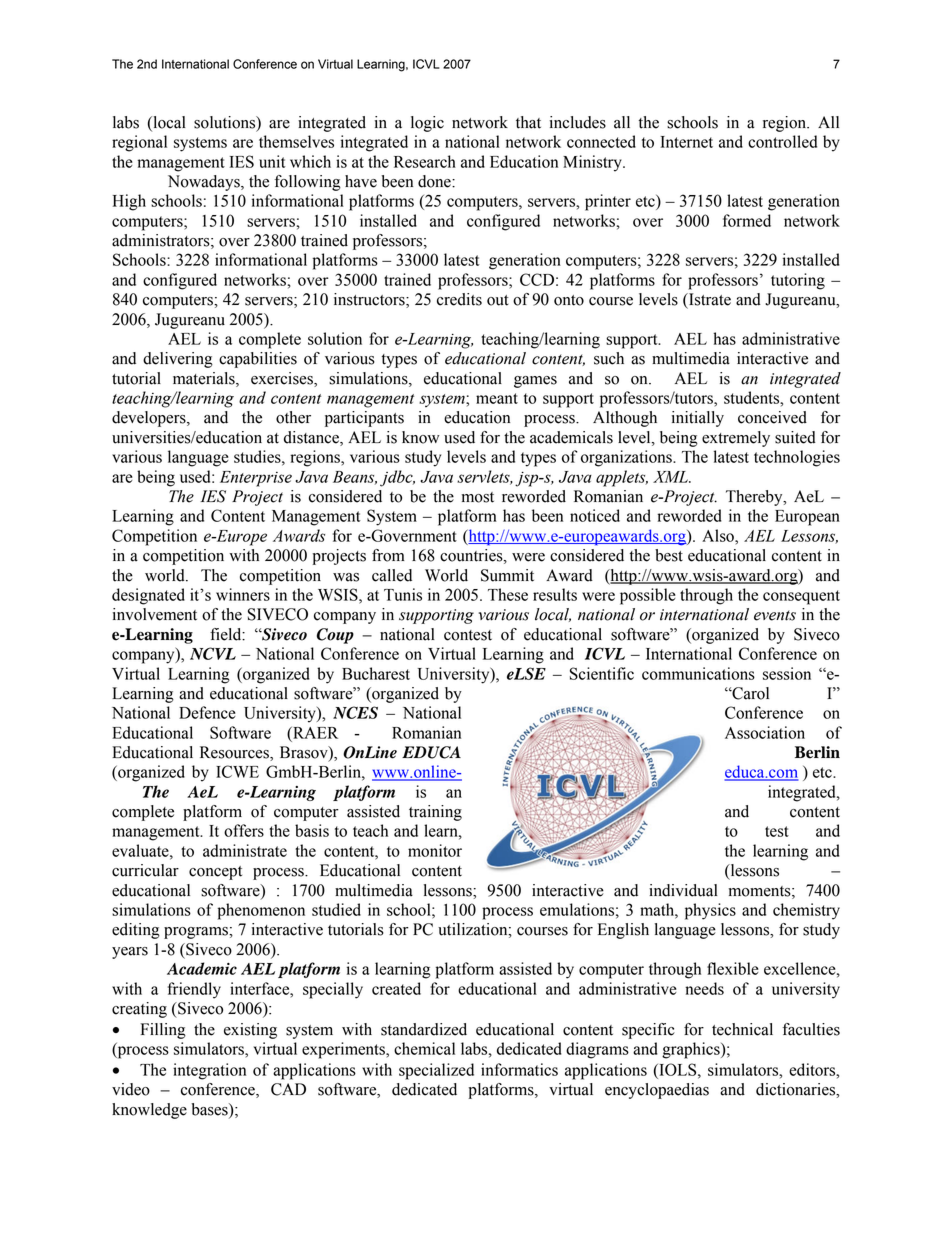 Image resolution: width=952 pixels, height=1233 pixels. Describe the element at coordinates (686, 142) in the screenshot. I see `Internet` at that location.
